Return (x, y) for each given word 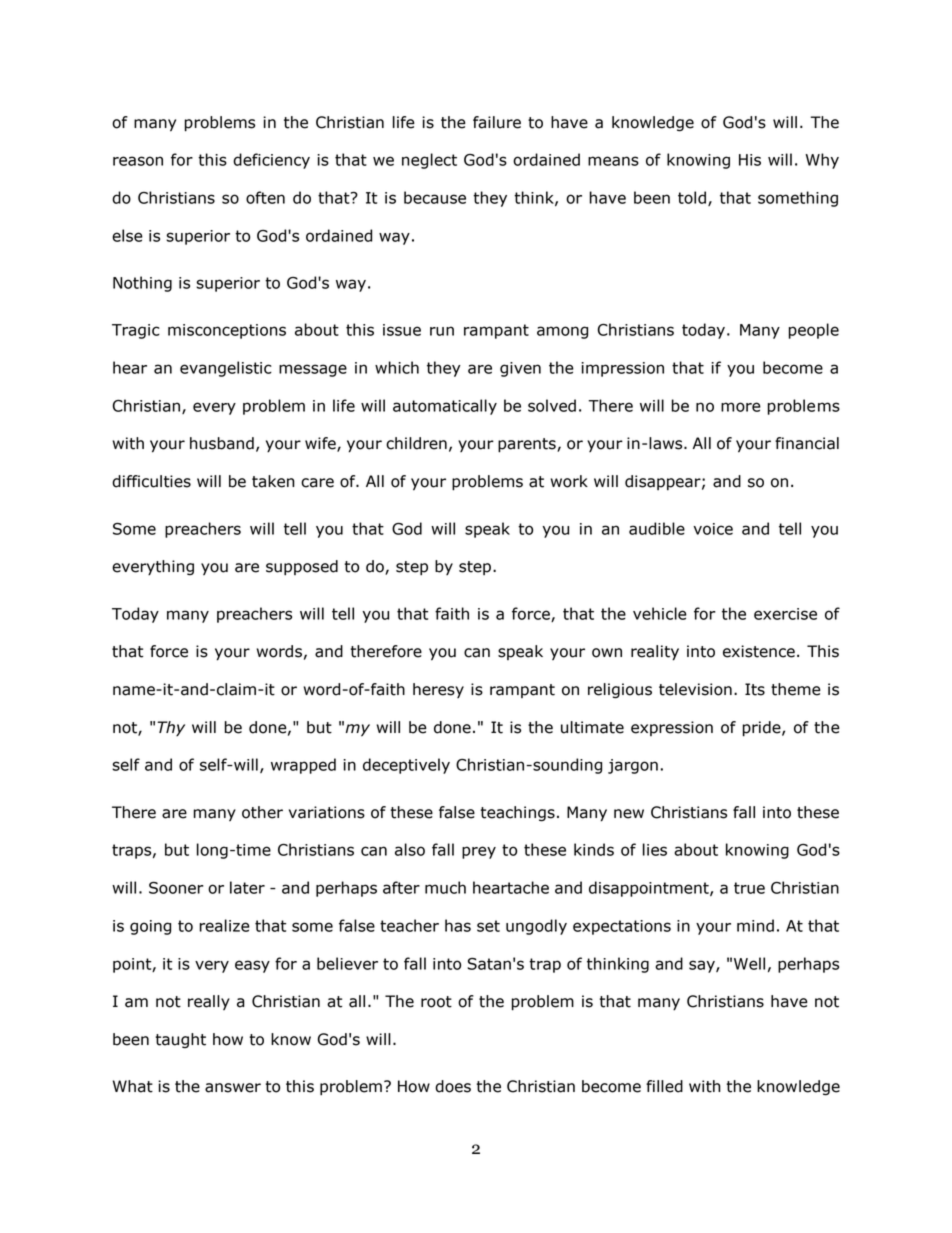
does (453, 1086)
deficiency (271, 161)
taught (181, 1040)
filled (664, 1086)
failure (497, 122)
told (692, 197)
